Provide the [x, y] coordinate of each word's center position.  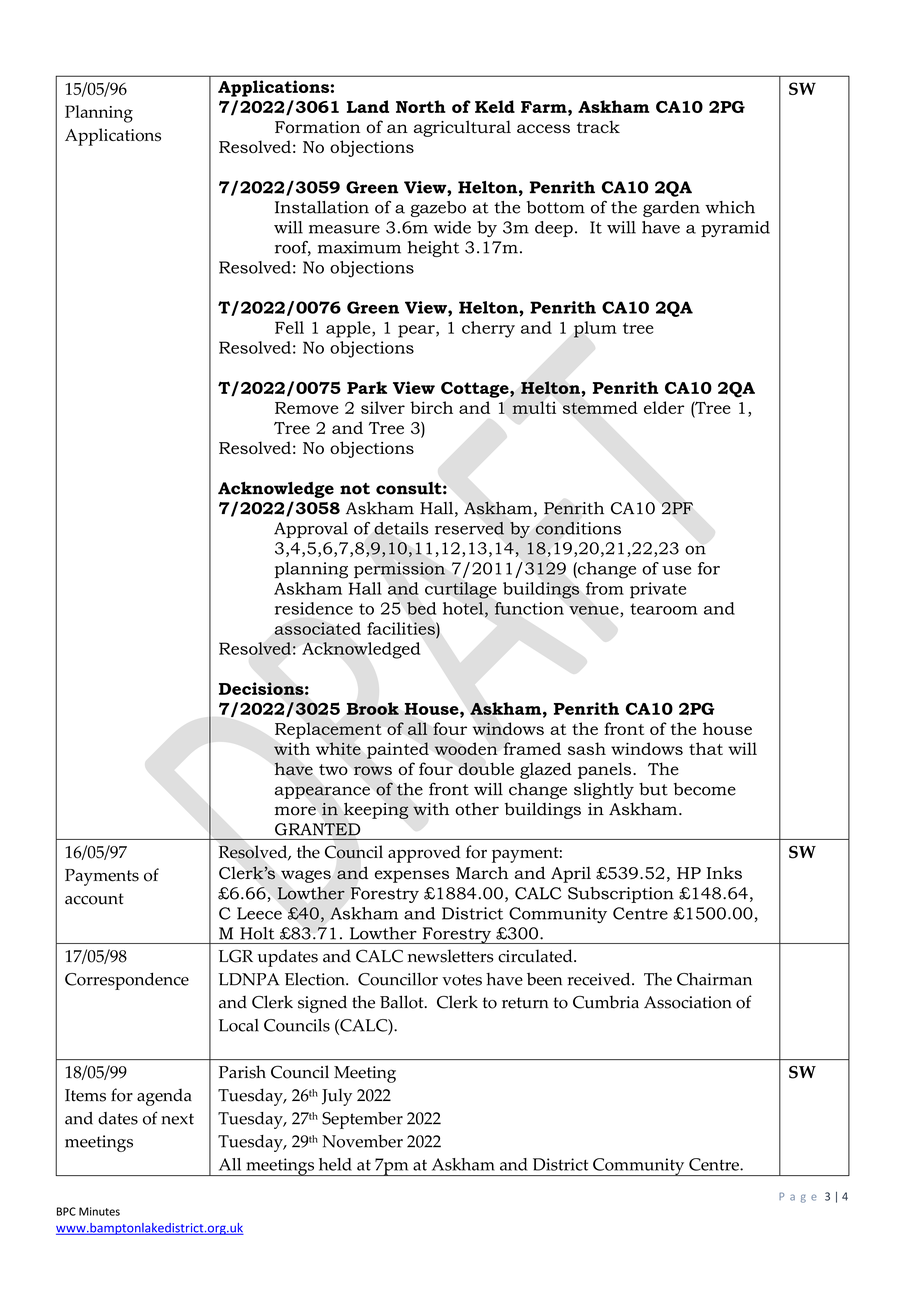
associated [318, 628]
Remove [307, 408]
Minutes [99, 1211]
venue [594, 610]
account [94, 899]
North [421, 106]
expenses [412, 876]
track [598, 127]
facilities [402, 628]
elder [664, 407]
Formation [317, 127]
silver [383, 407]
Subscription [621, 895]
